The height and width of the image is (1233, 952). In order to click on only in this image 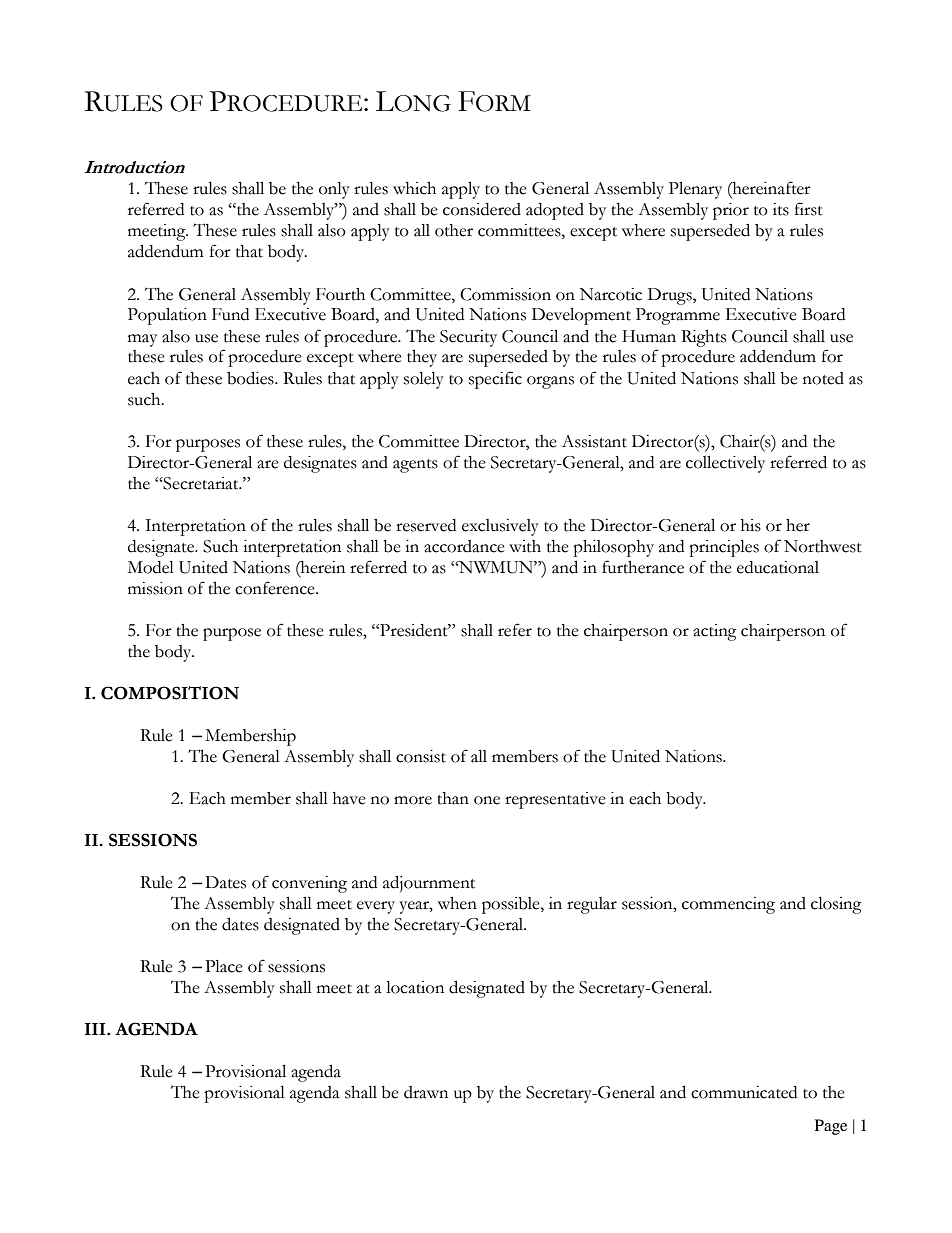, I will do `click(334, 190)`.
